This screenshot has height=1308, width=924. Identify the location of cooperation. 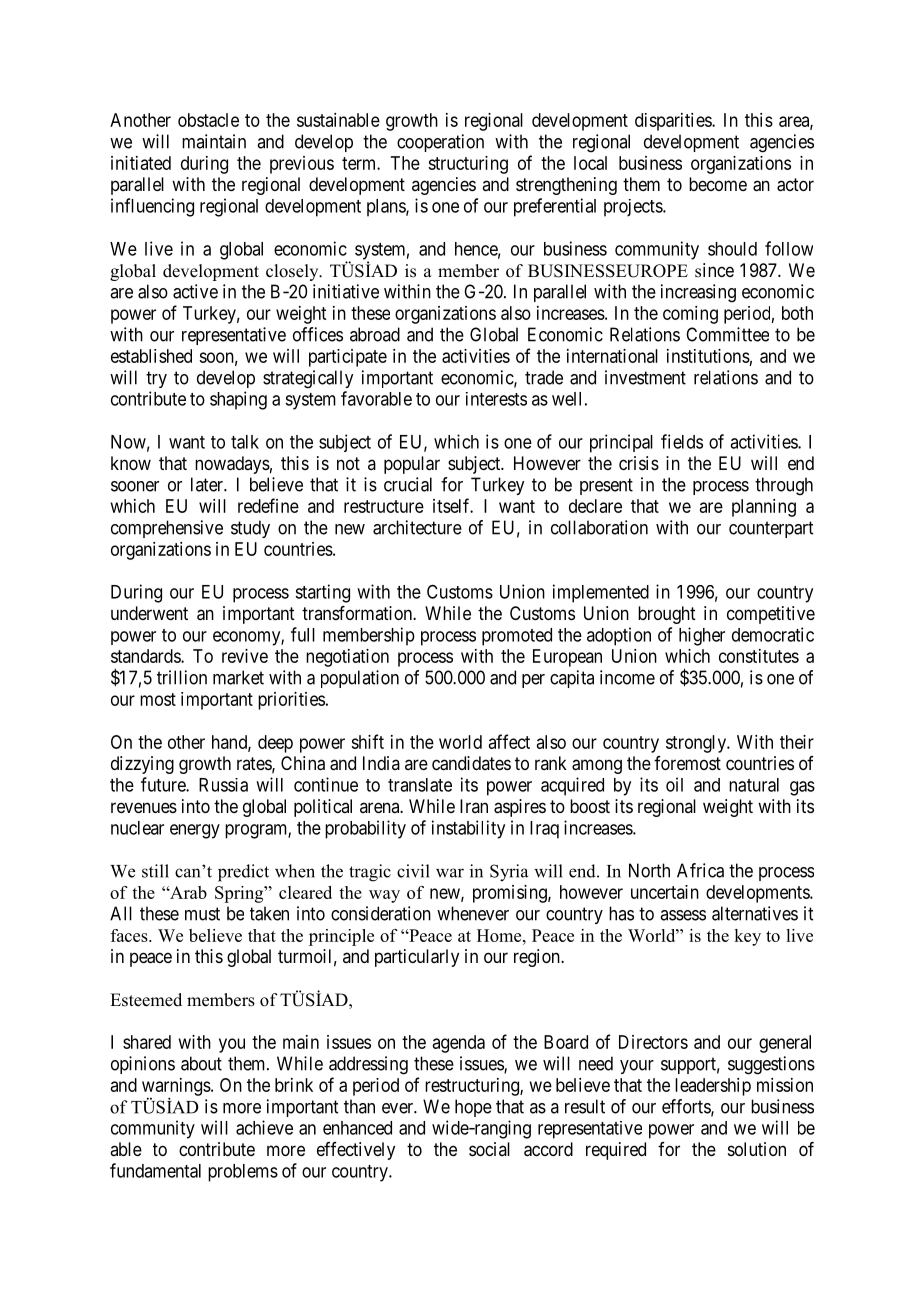
(440, 143).
